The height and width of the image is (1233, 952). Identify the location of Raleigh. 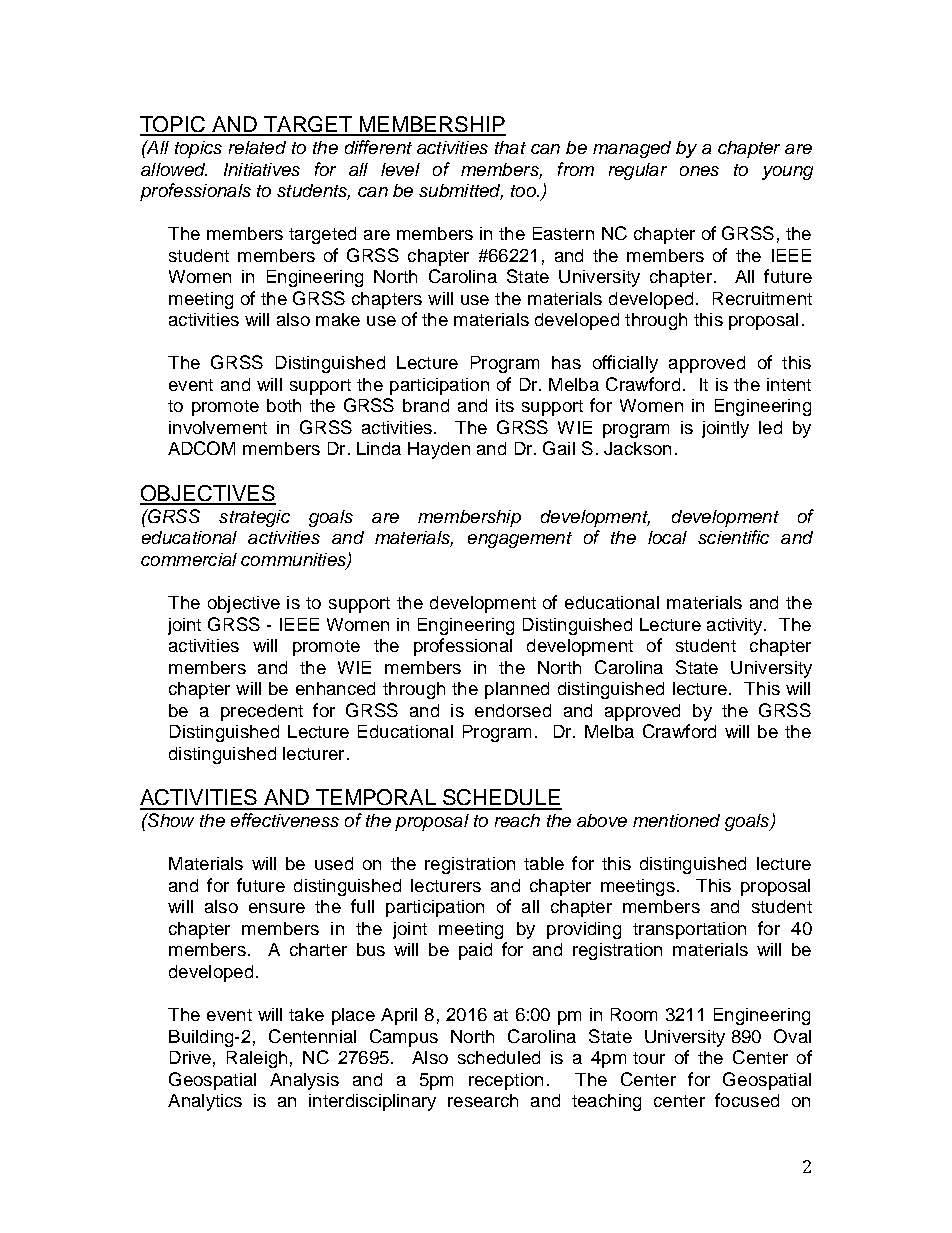
(257, 1059).
